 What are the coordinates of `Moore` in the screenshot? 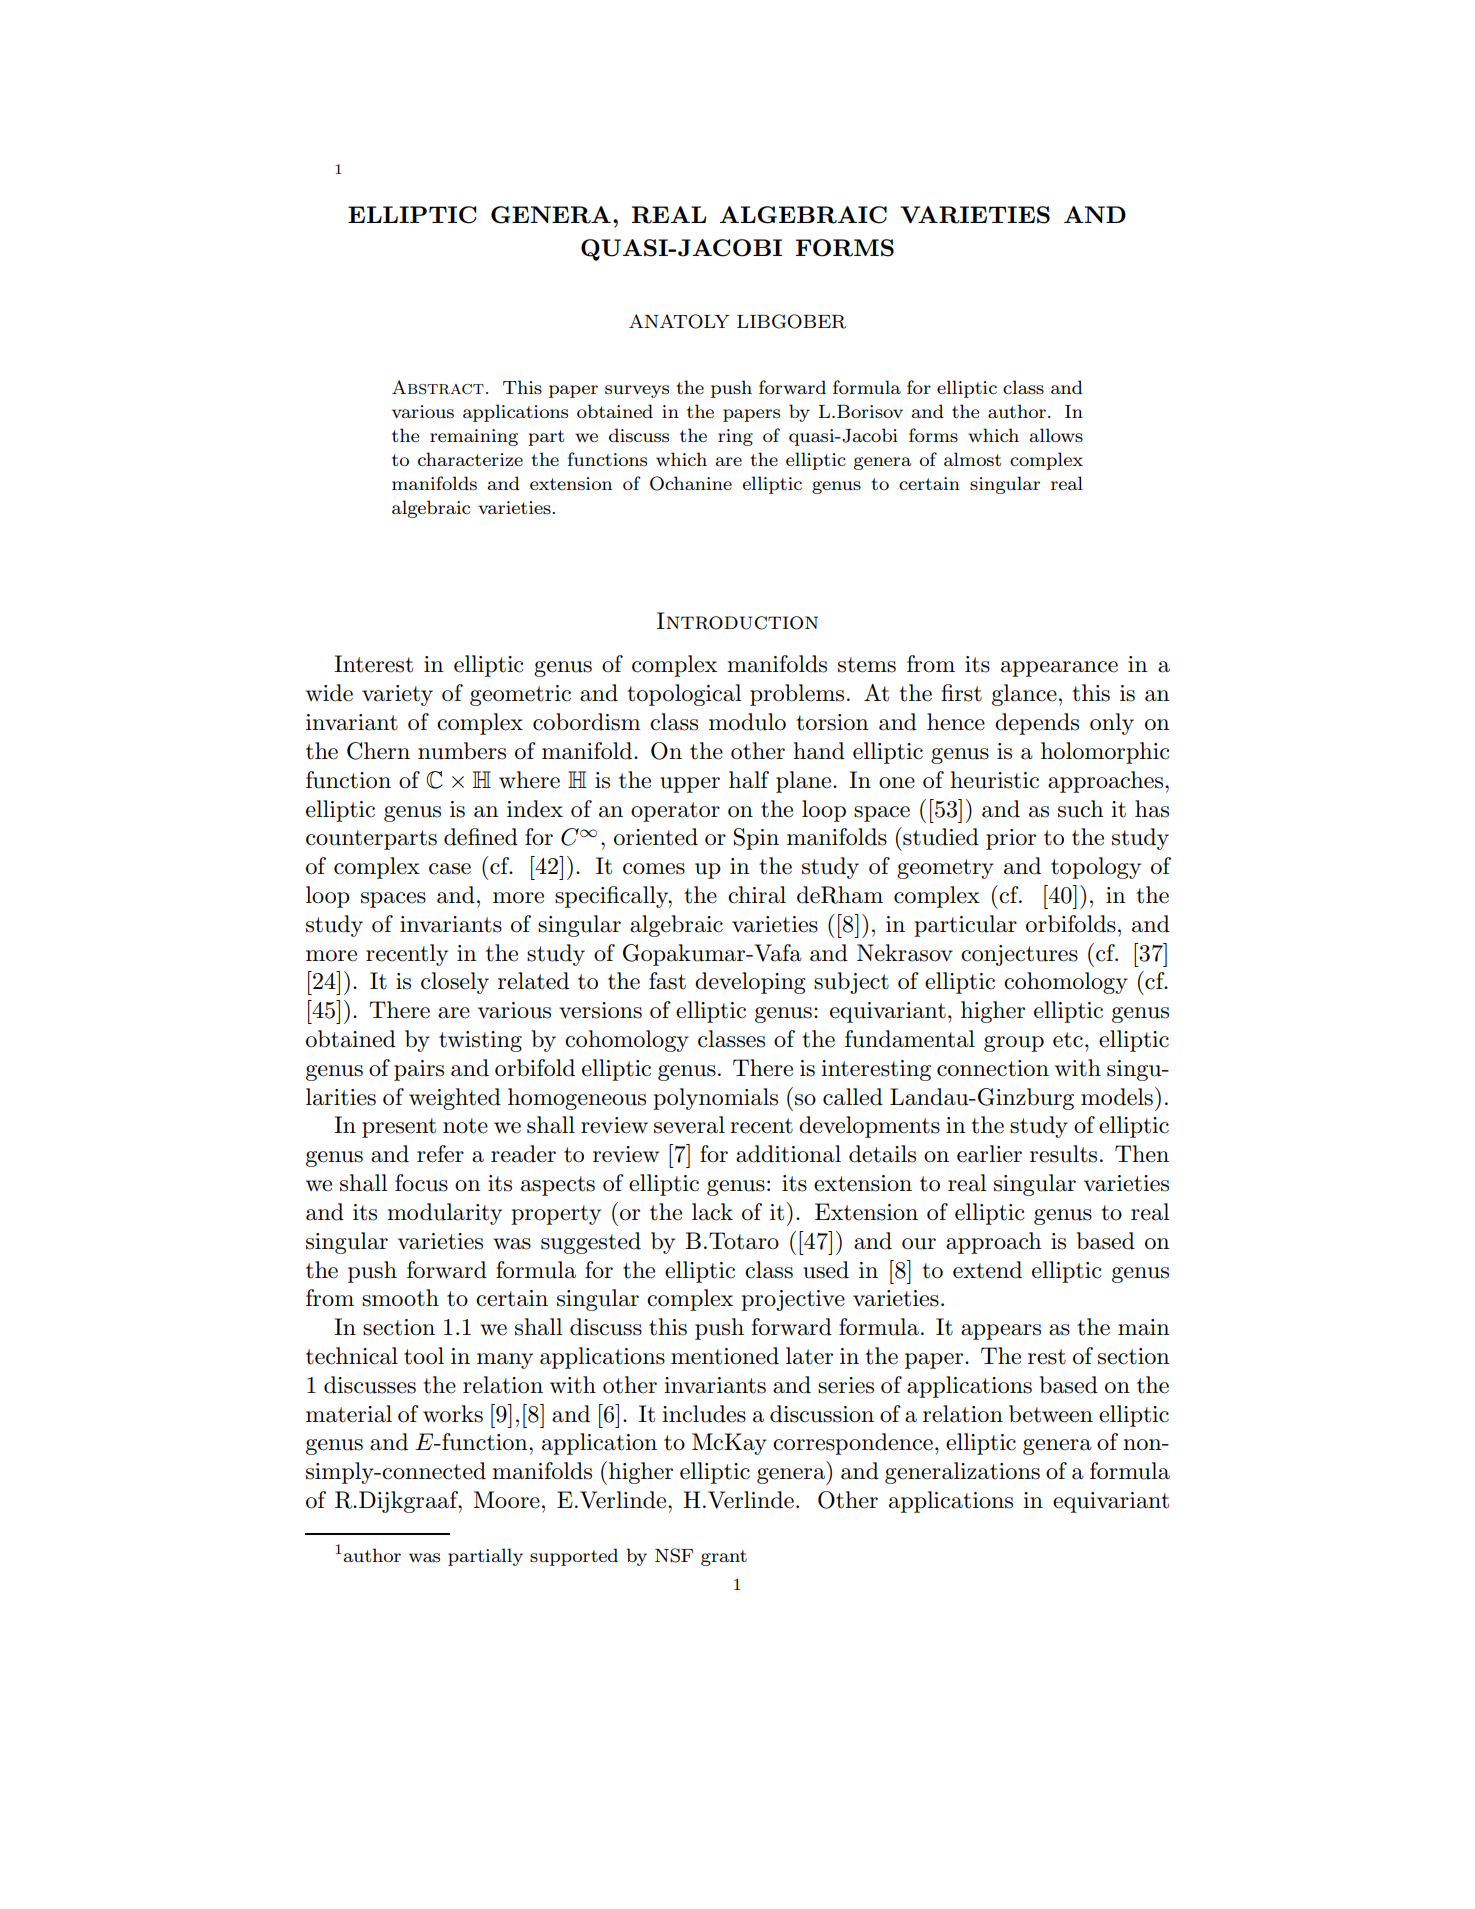 It's located at (507, 1500).
